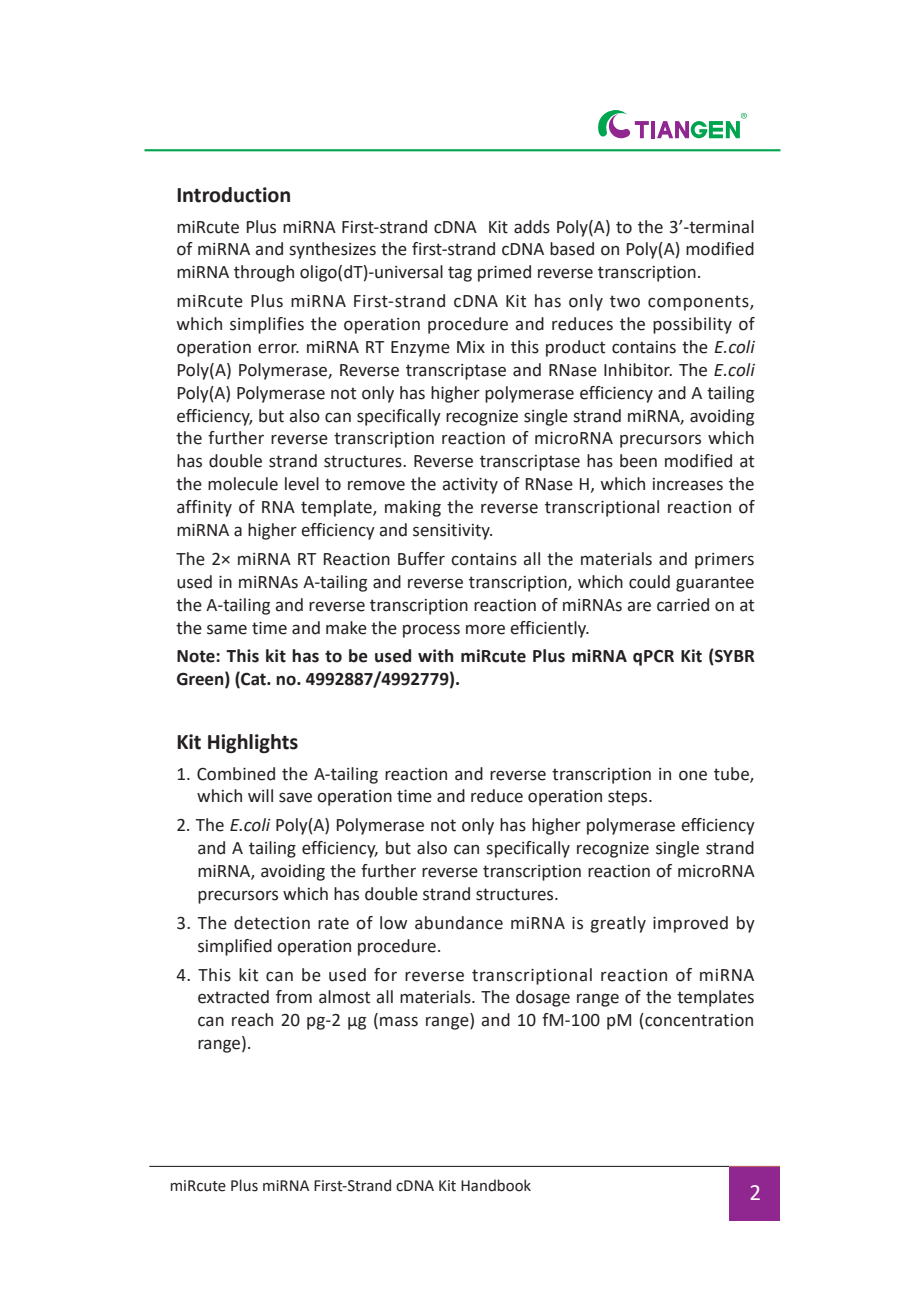  Describe the element at coordinates (253, 743) in the page. I see `Highlights` at that location.
